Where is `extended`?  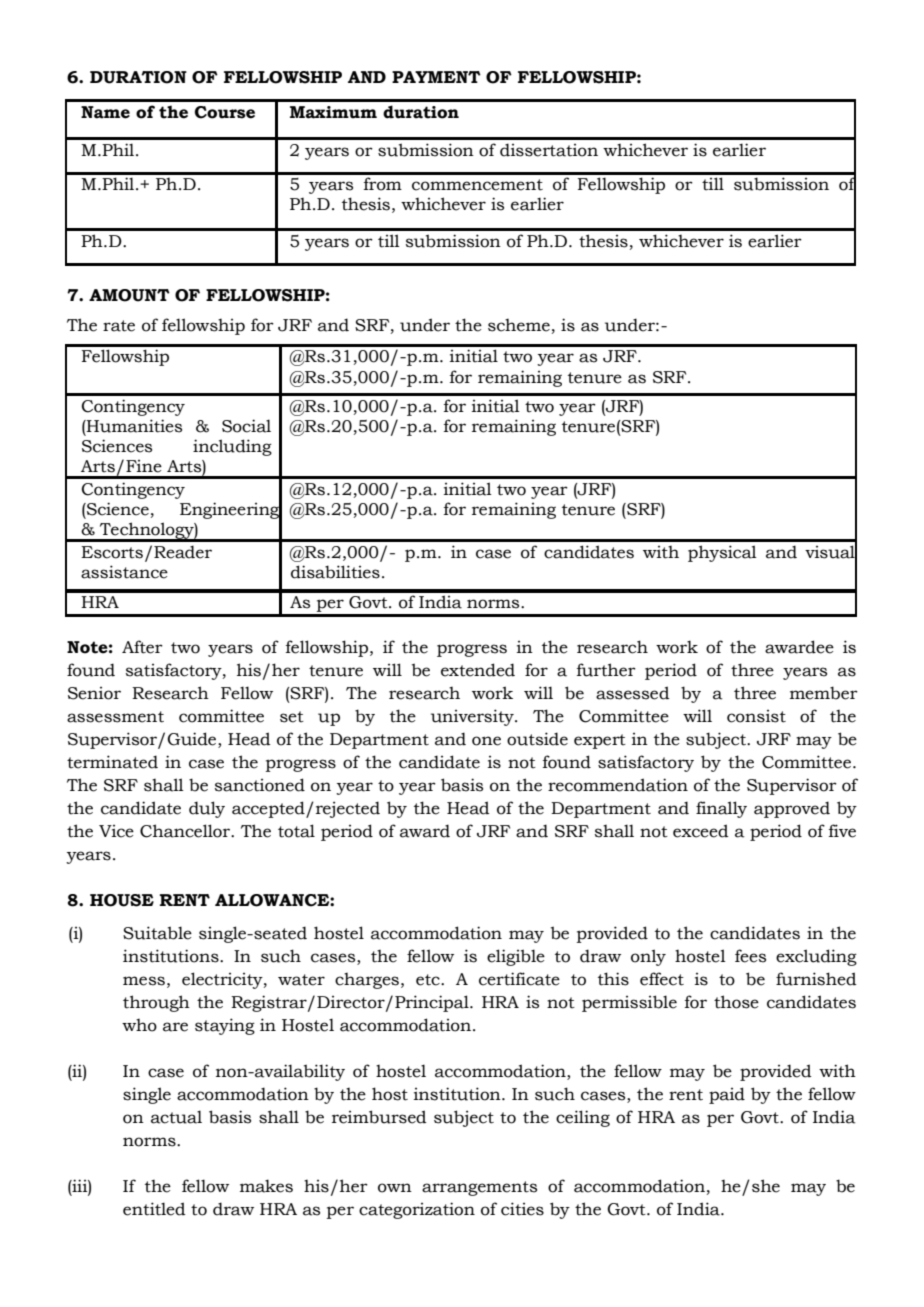 extended is located at coordinates (478, 670).
